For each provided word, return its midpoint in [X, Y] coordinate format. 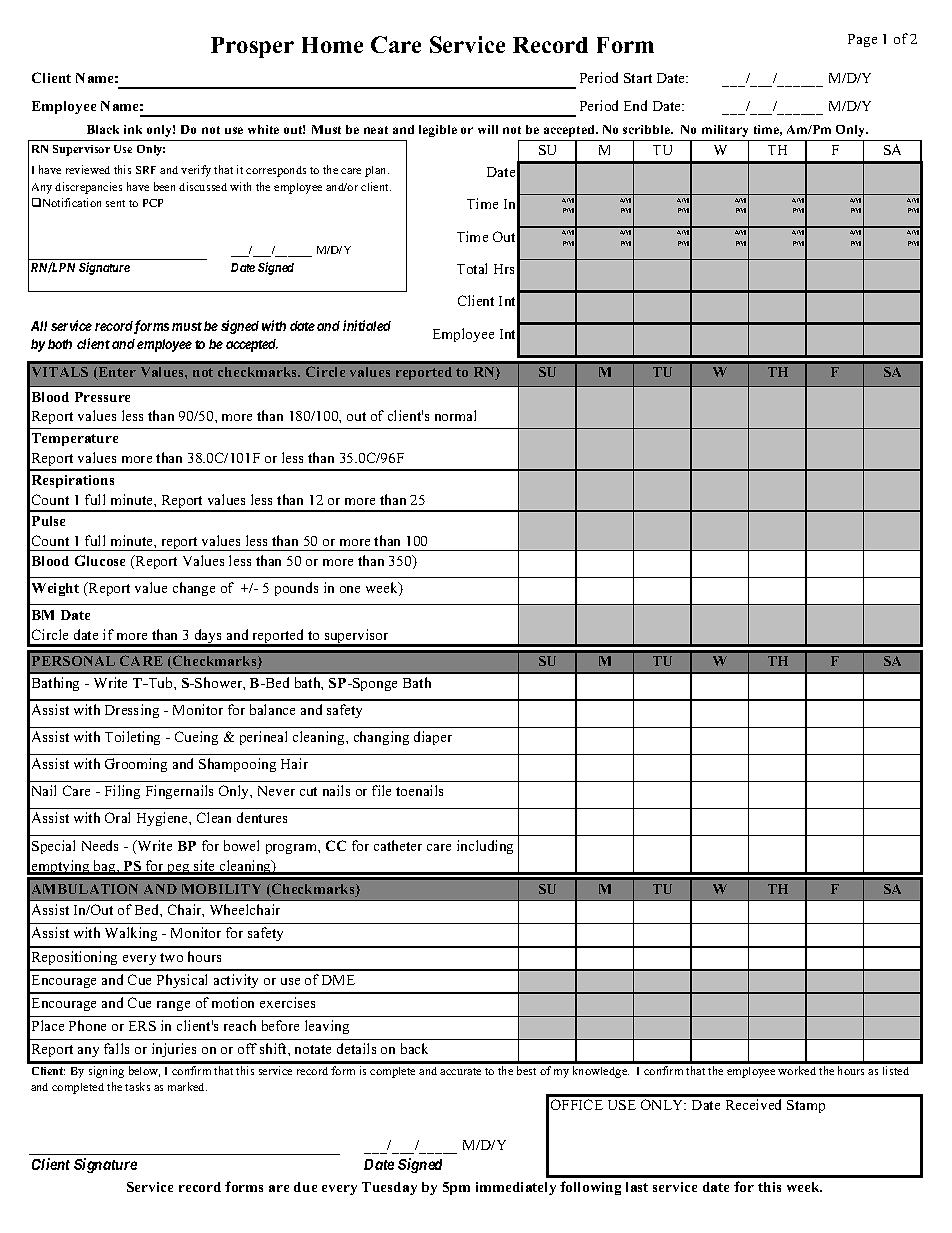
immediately [516, 1188]
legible [438, 131]
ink [133, 129]
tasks [137, 1086]
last [637, 1187]
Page [862, 40]
